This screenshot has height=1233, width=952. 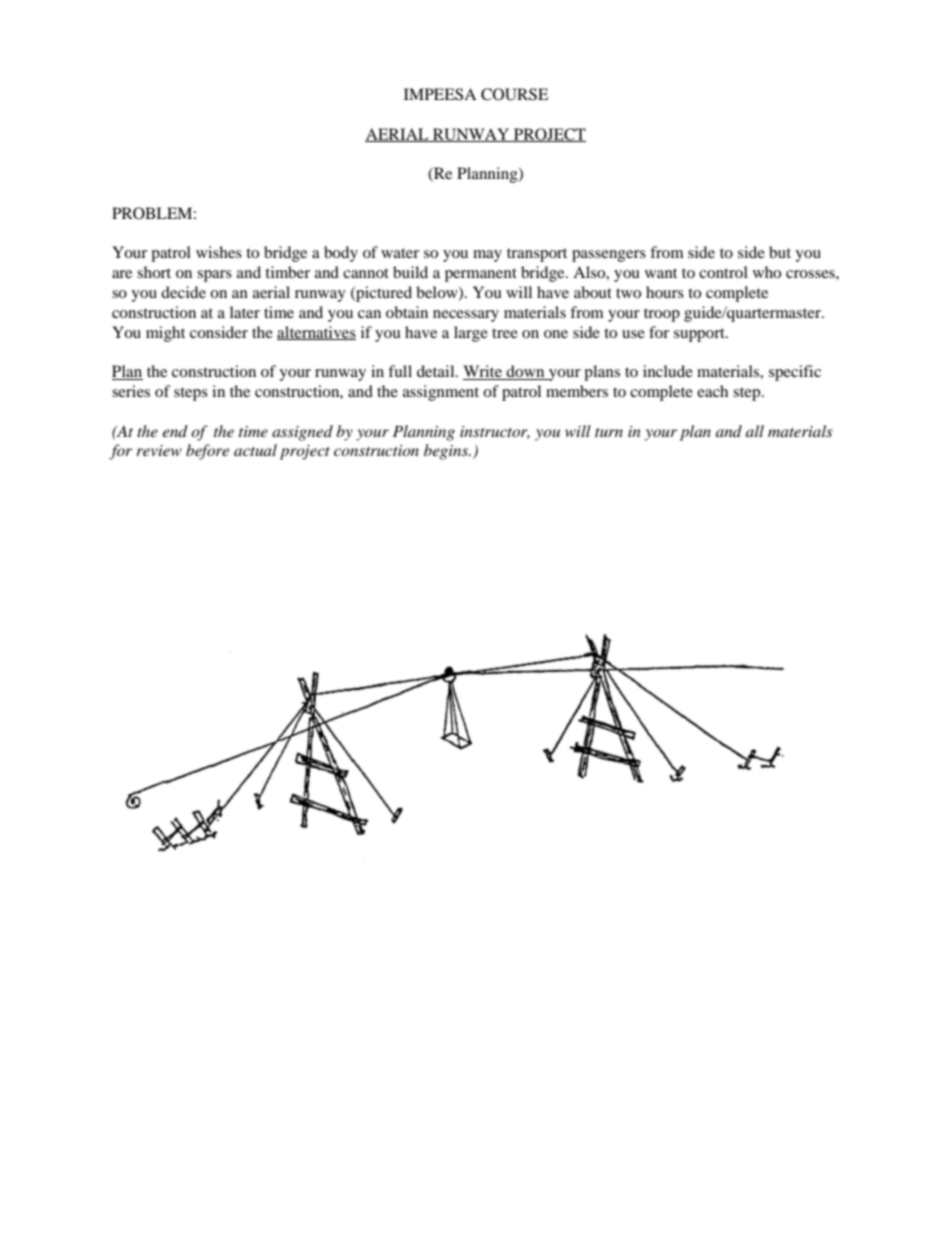 I want to click on might, so click(x=165, y=334).
